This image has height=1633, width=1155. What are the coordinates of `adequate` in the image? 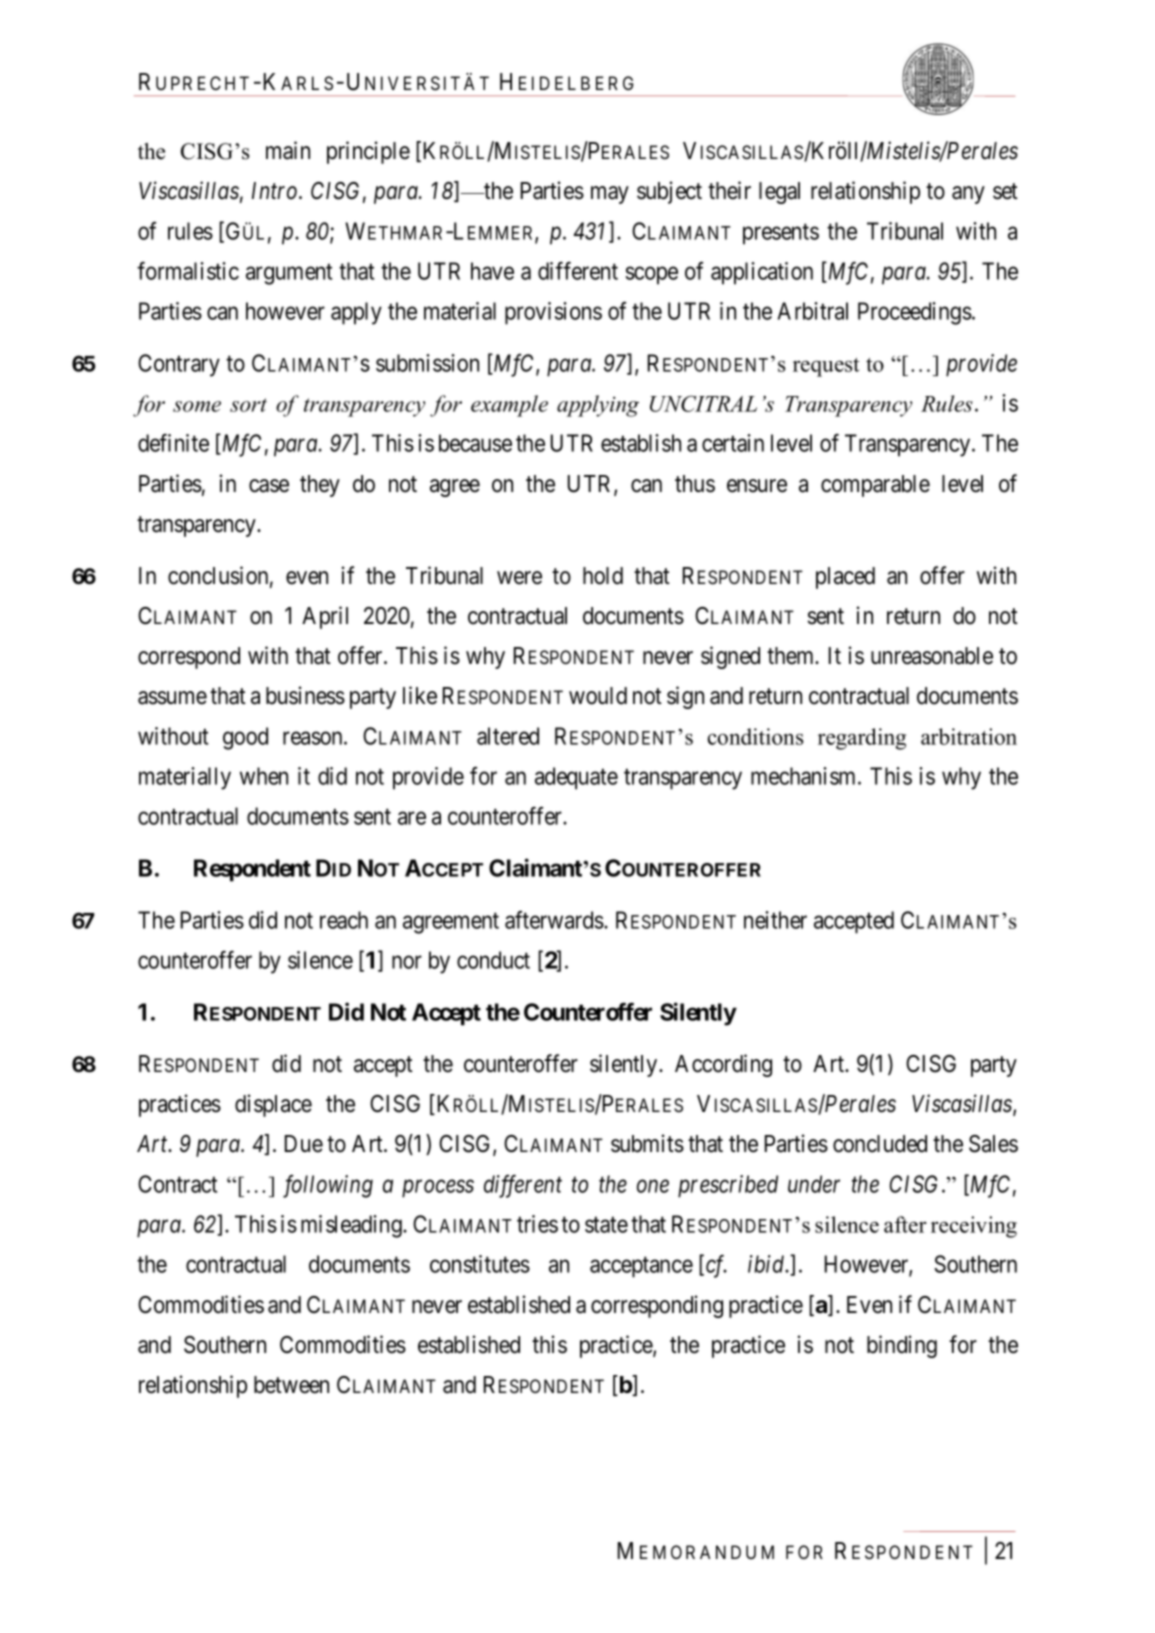 It's located at (576, 778).
